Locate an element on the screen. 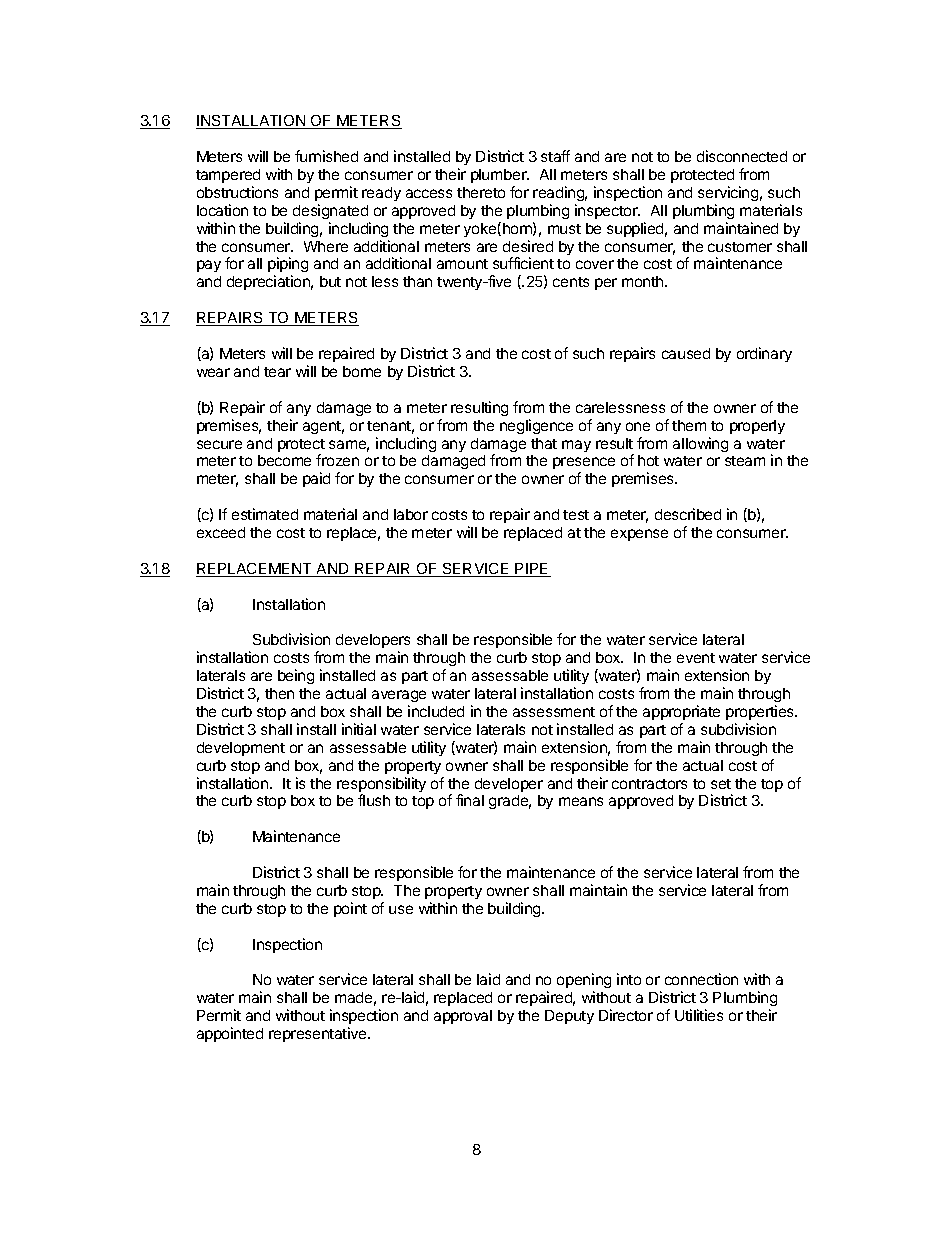 The image size is (952, 1233). obstructions is located at coordinates (237, 192).
